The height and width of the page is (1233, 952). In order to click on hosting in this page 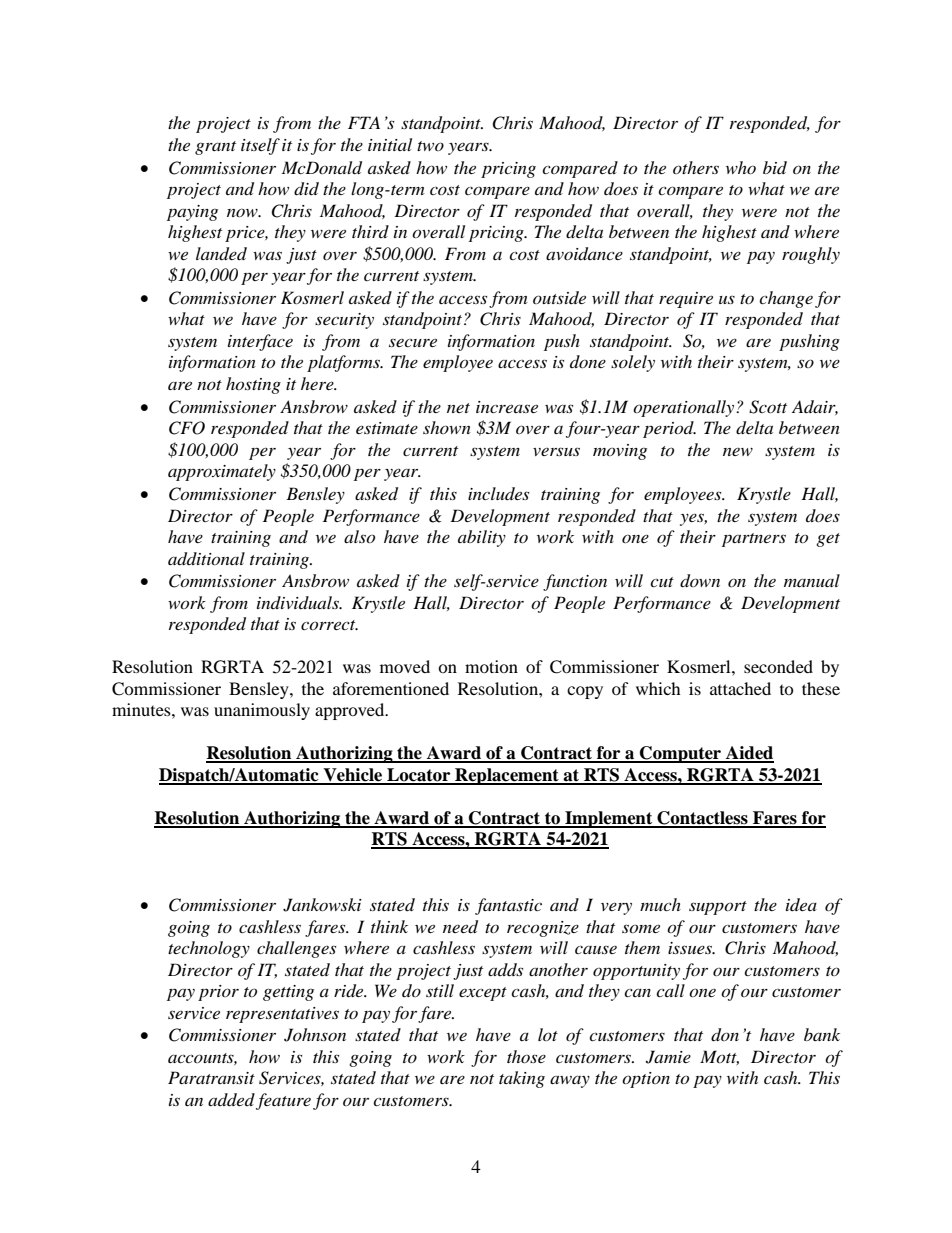, I will do `click(253, 385)`.
